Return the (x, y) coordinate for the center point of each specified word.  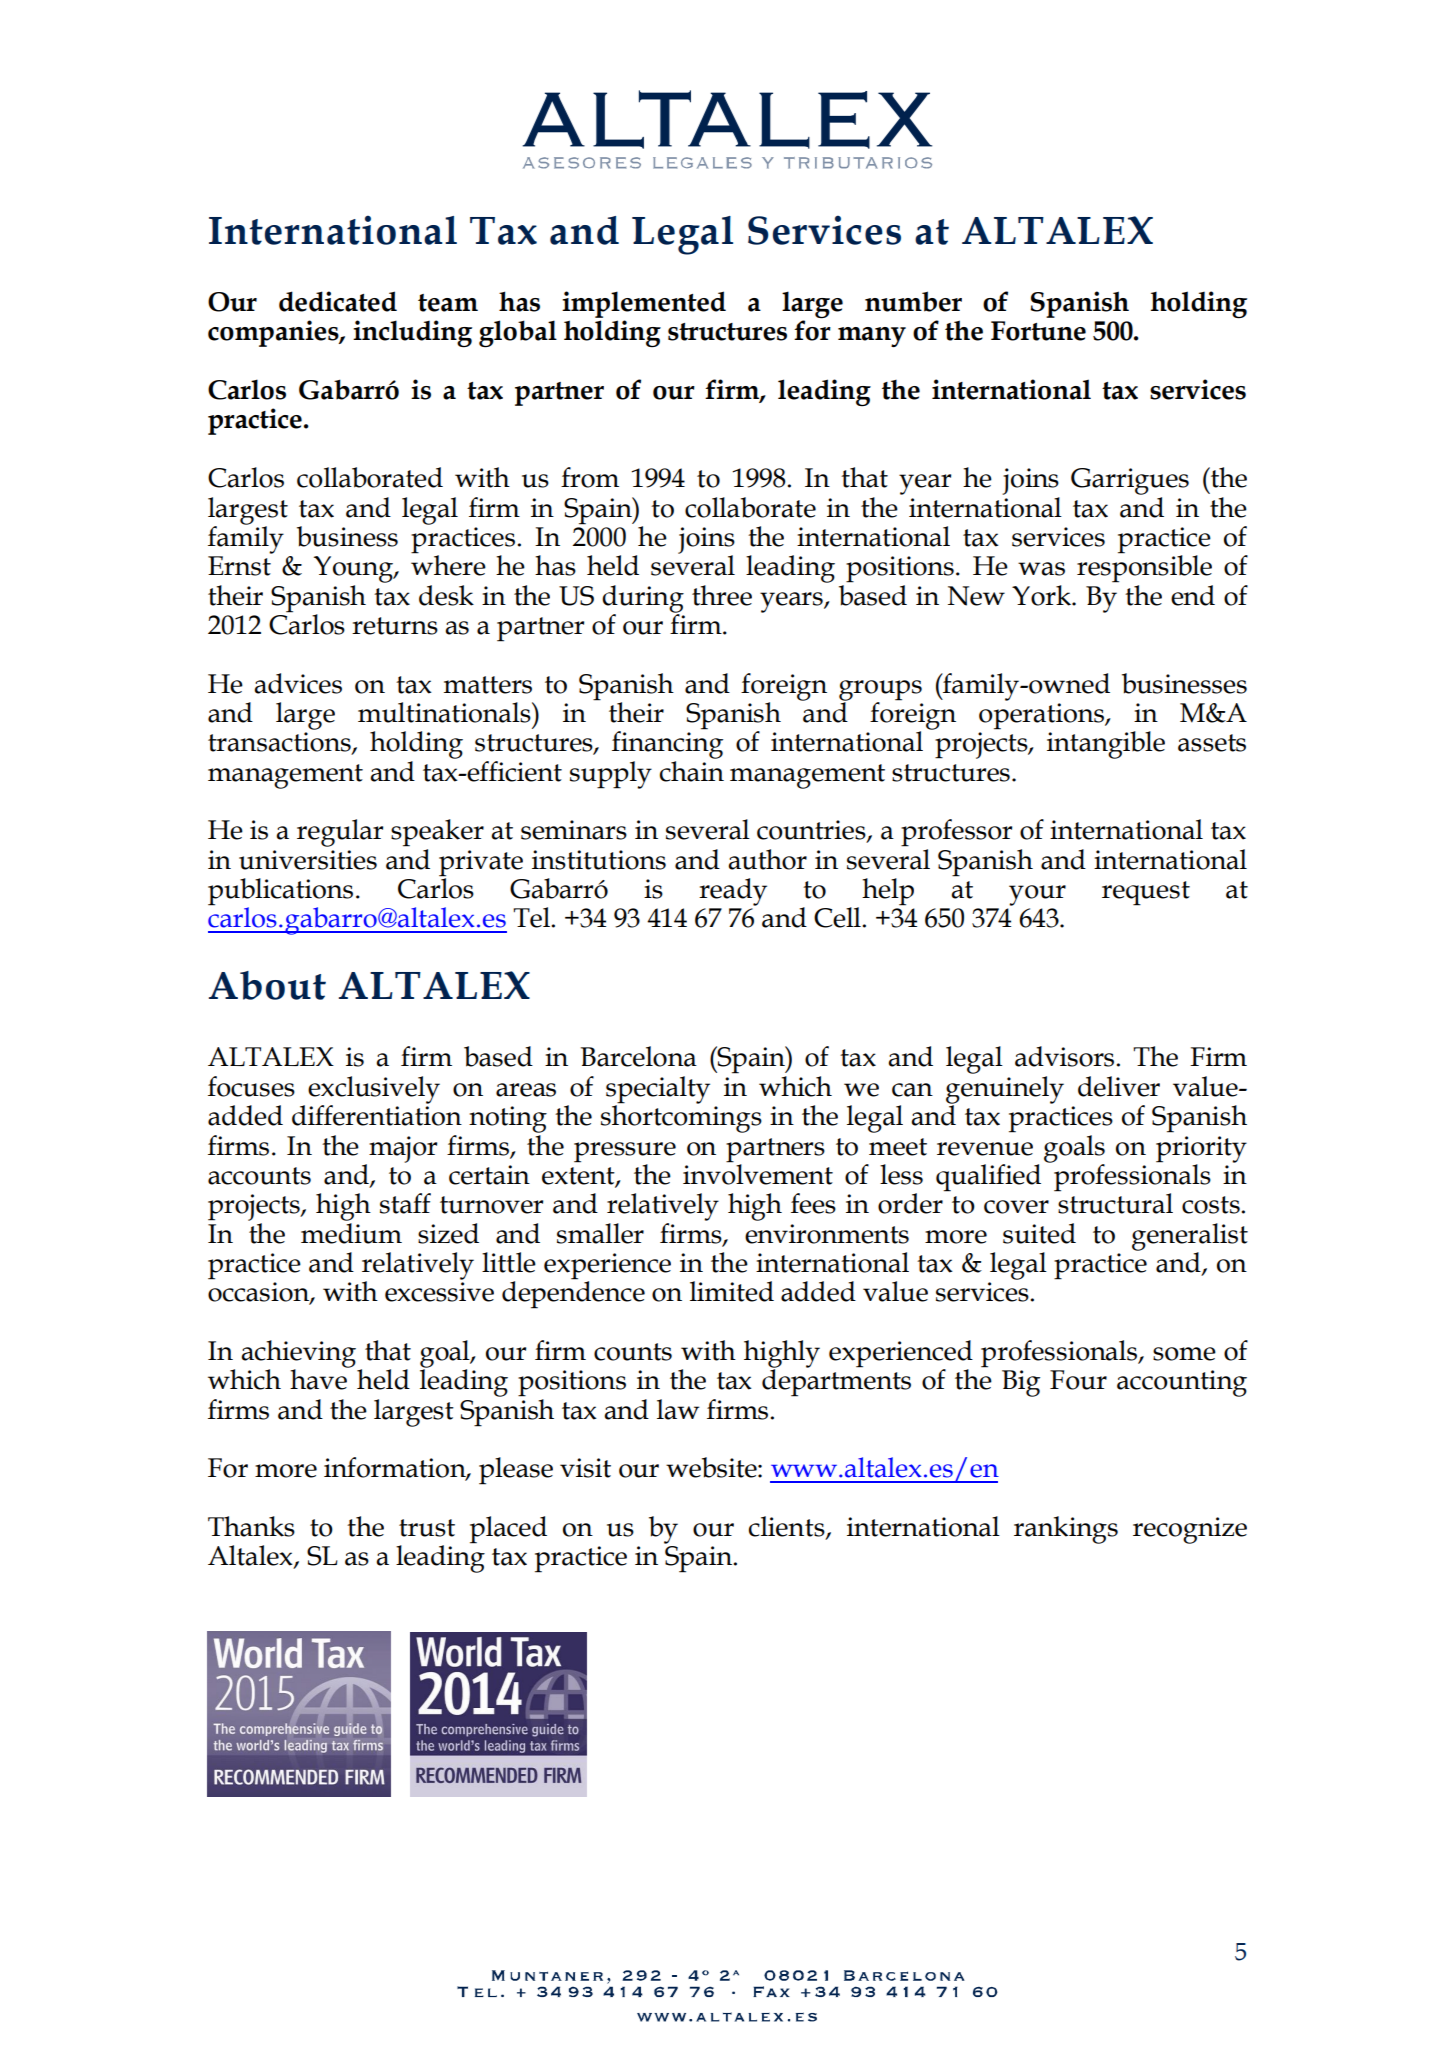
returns (395, 626)
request (1146, 893)
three (722, 595)
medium (351, 1232)
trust (427, 1528)
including (412, 333)
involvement (758, 1173)
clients (788, 1527)
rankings (1066, 1530)
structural (1114, 1202)
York (1042, 595)
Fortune (1038, 331)
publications (280, 893)
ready (733, 892)
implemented (644, 304)
